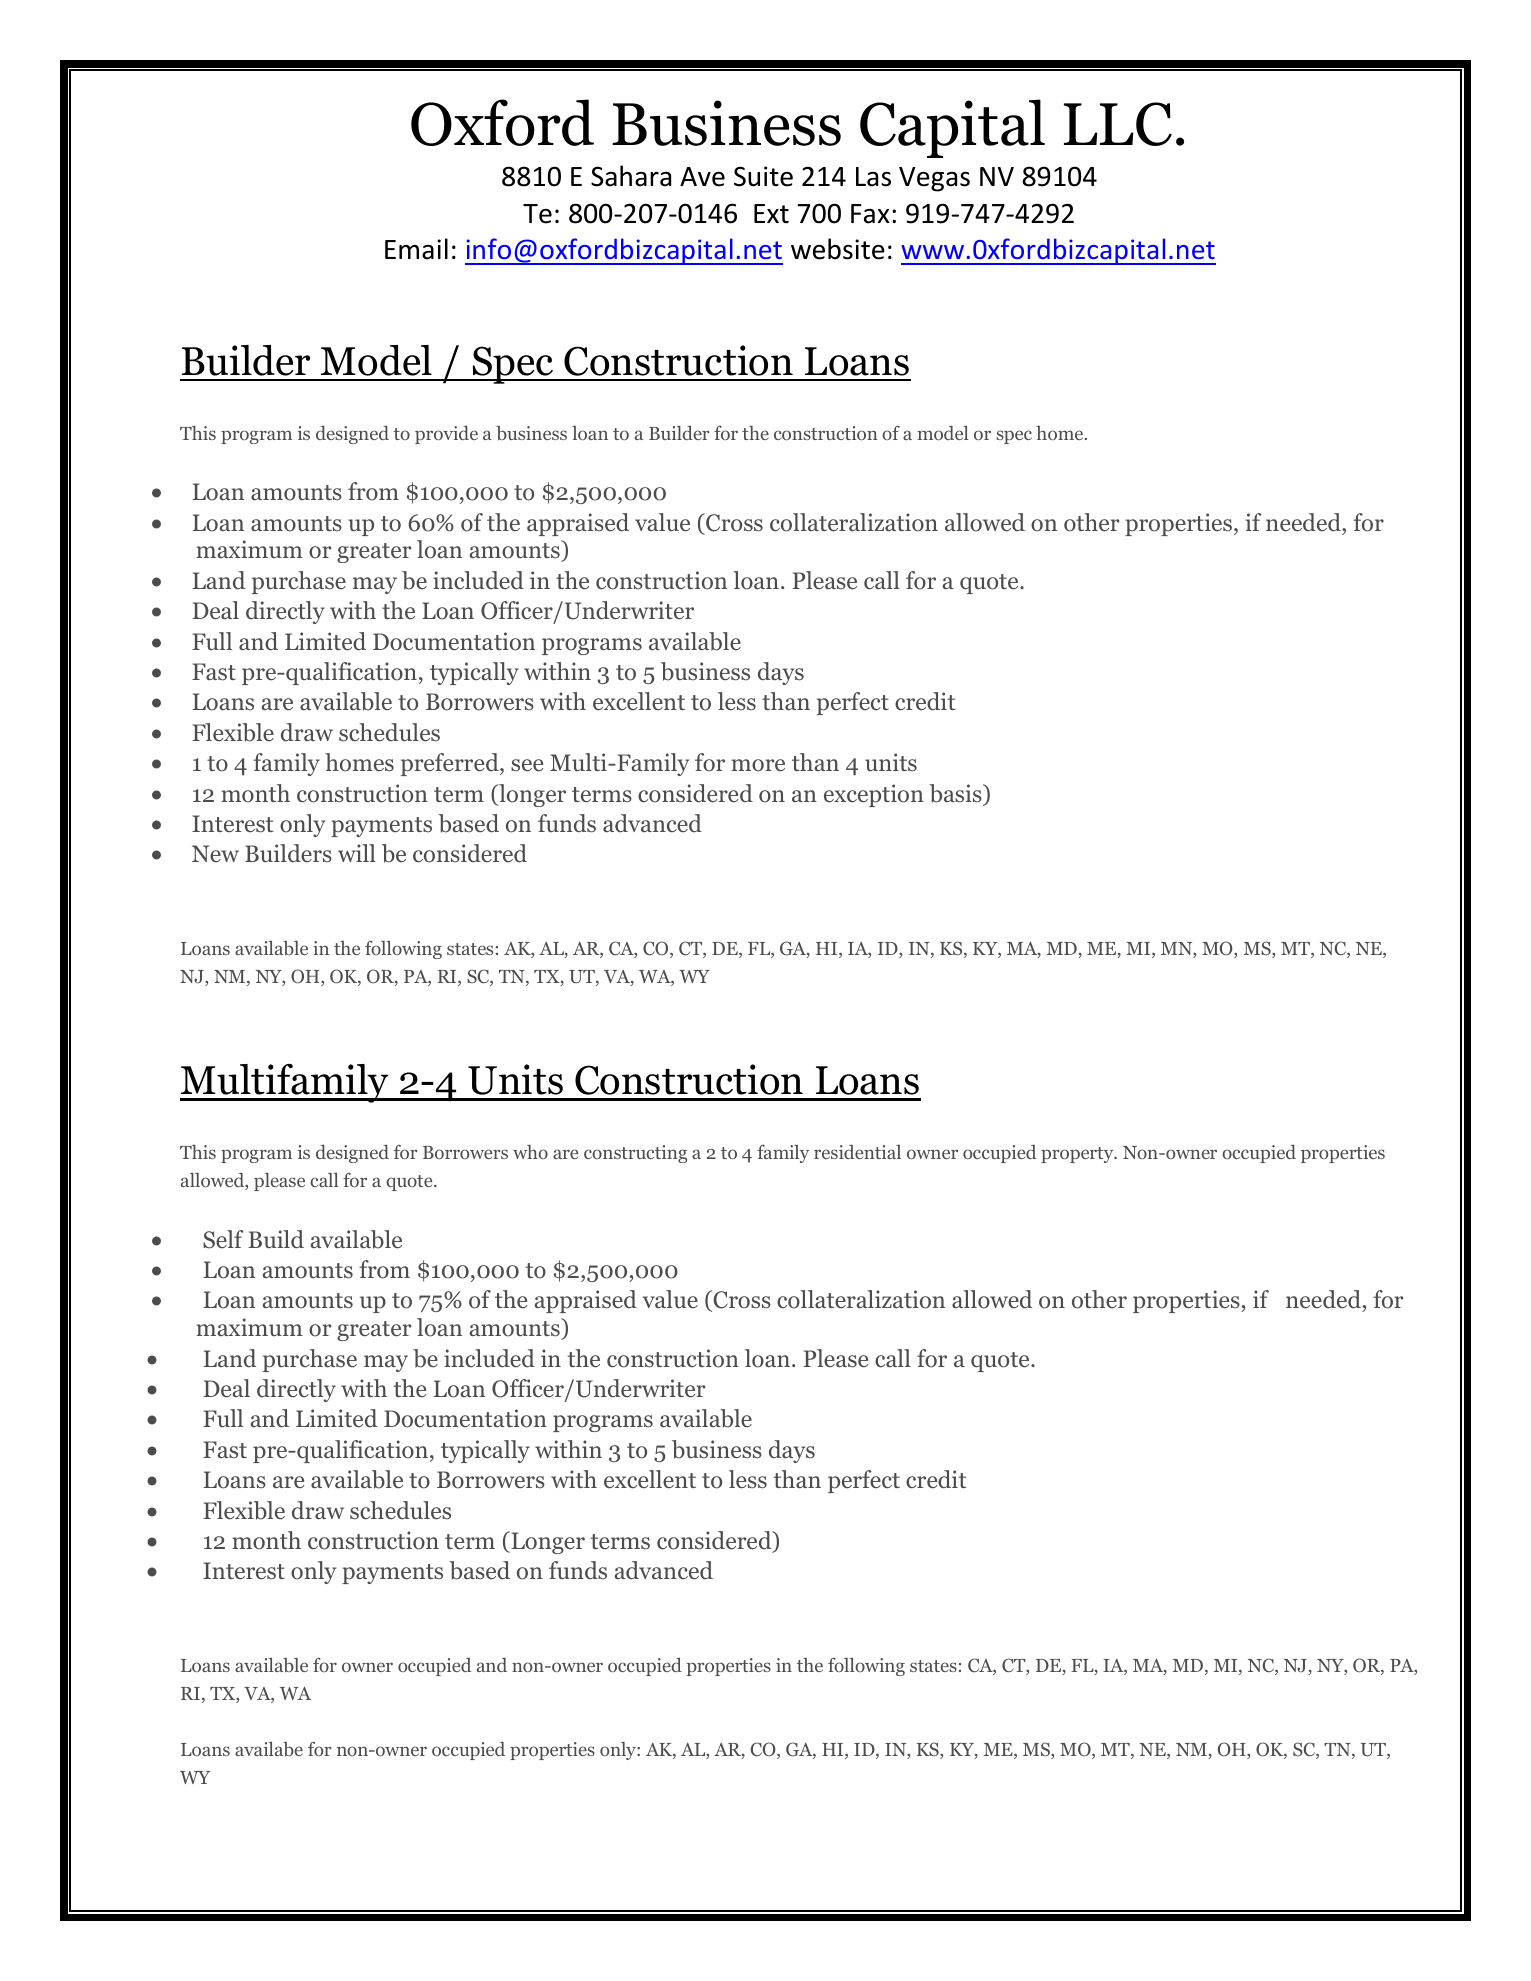 This screenshot has width=1531, height=1981. Describe the element at coordinates (934, 179) in the screenshot. I see `Vegas` at that location.
